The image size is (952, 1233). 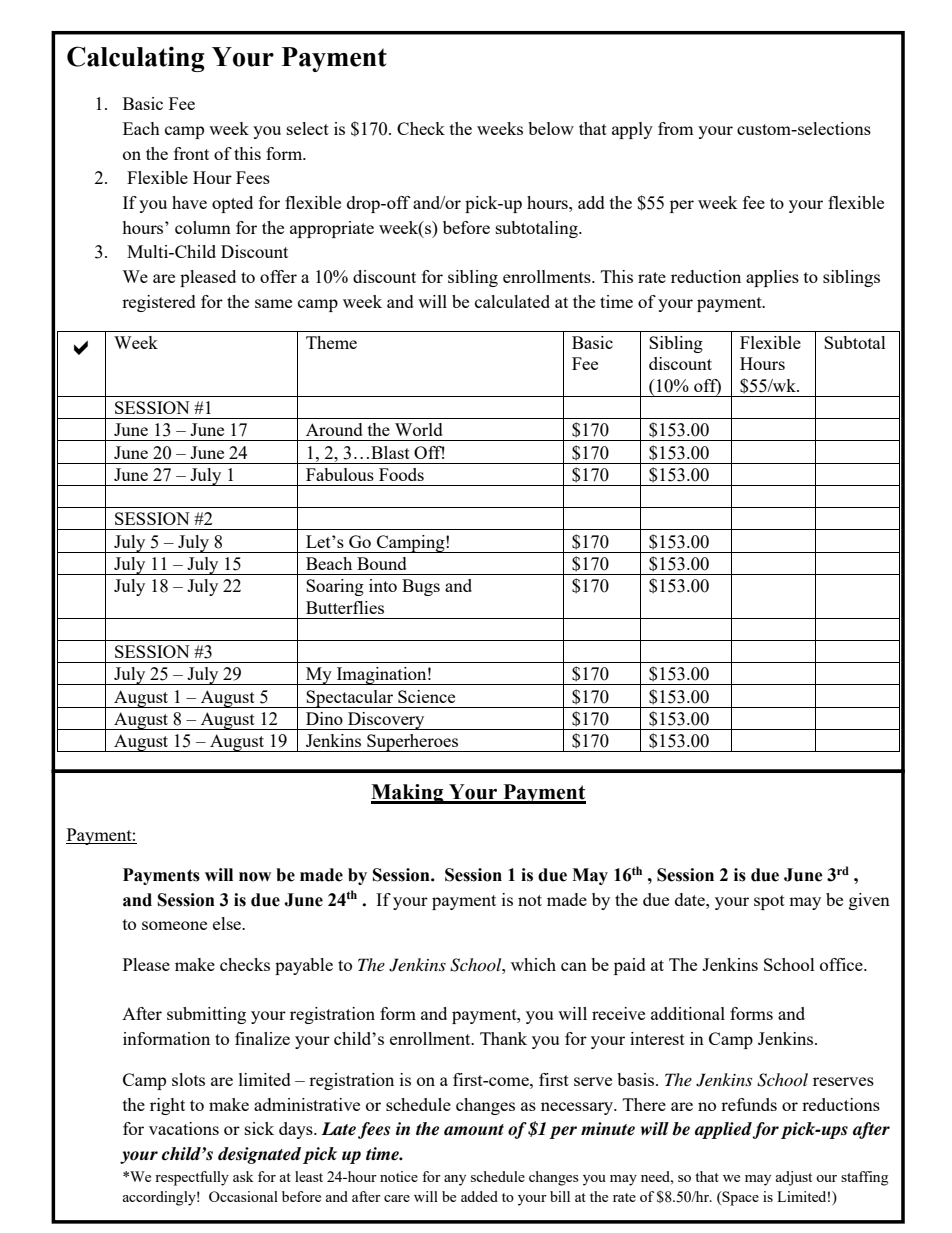 I want to click on office, so click(x=842, y=964).
